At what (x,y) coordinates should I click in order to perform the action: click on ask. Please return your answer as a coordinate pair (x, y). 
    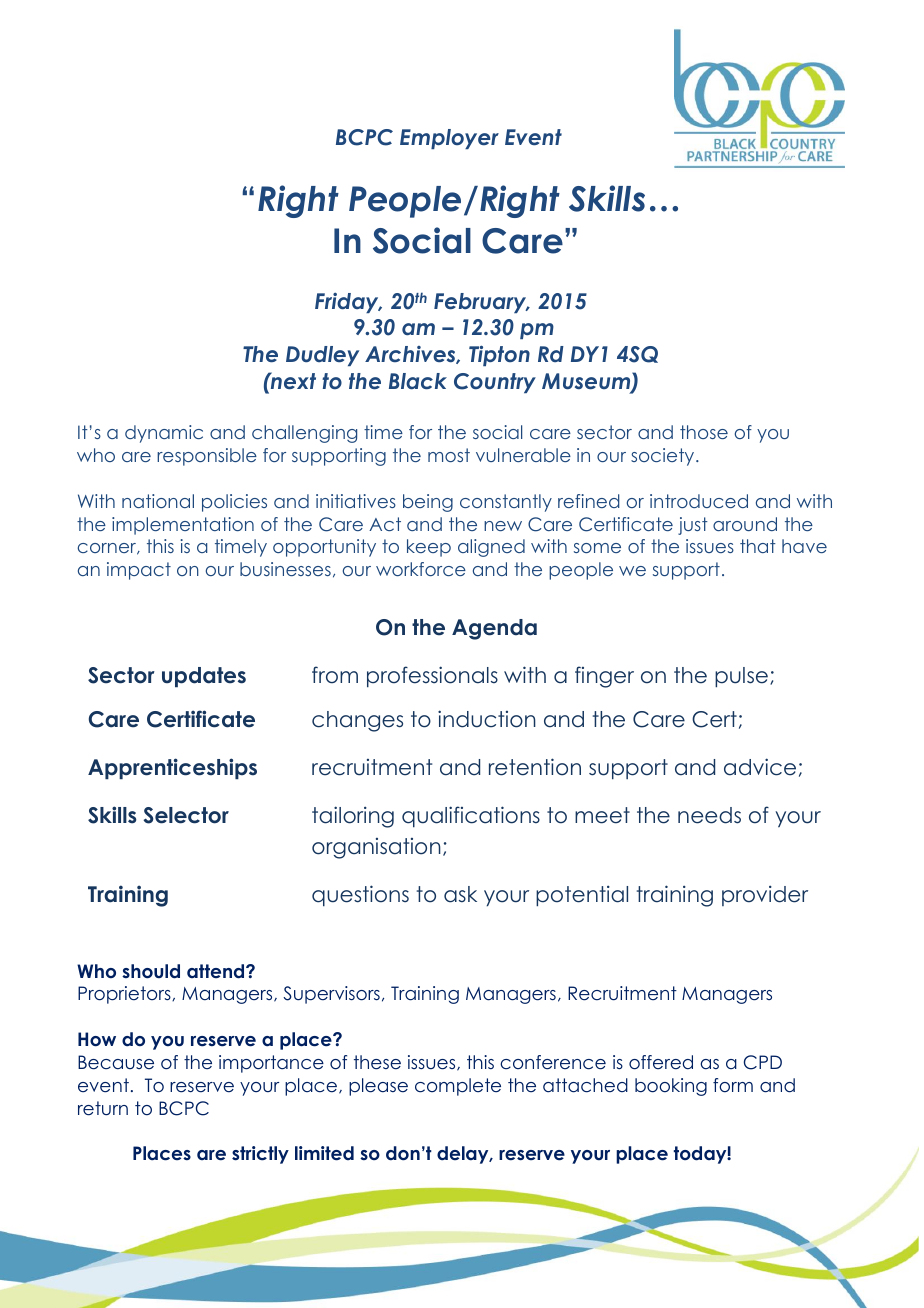
    Looking at the image, I should click on (460, 894).
